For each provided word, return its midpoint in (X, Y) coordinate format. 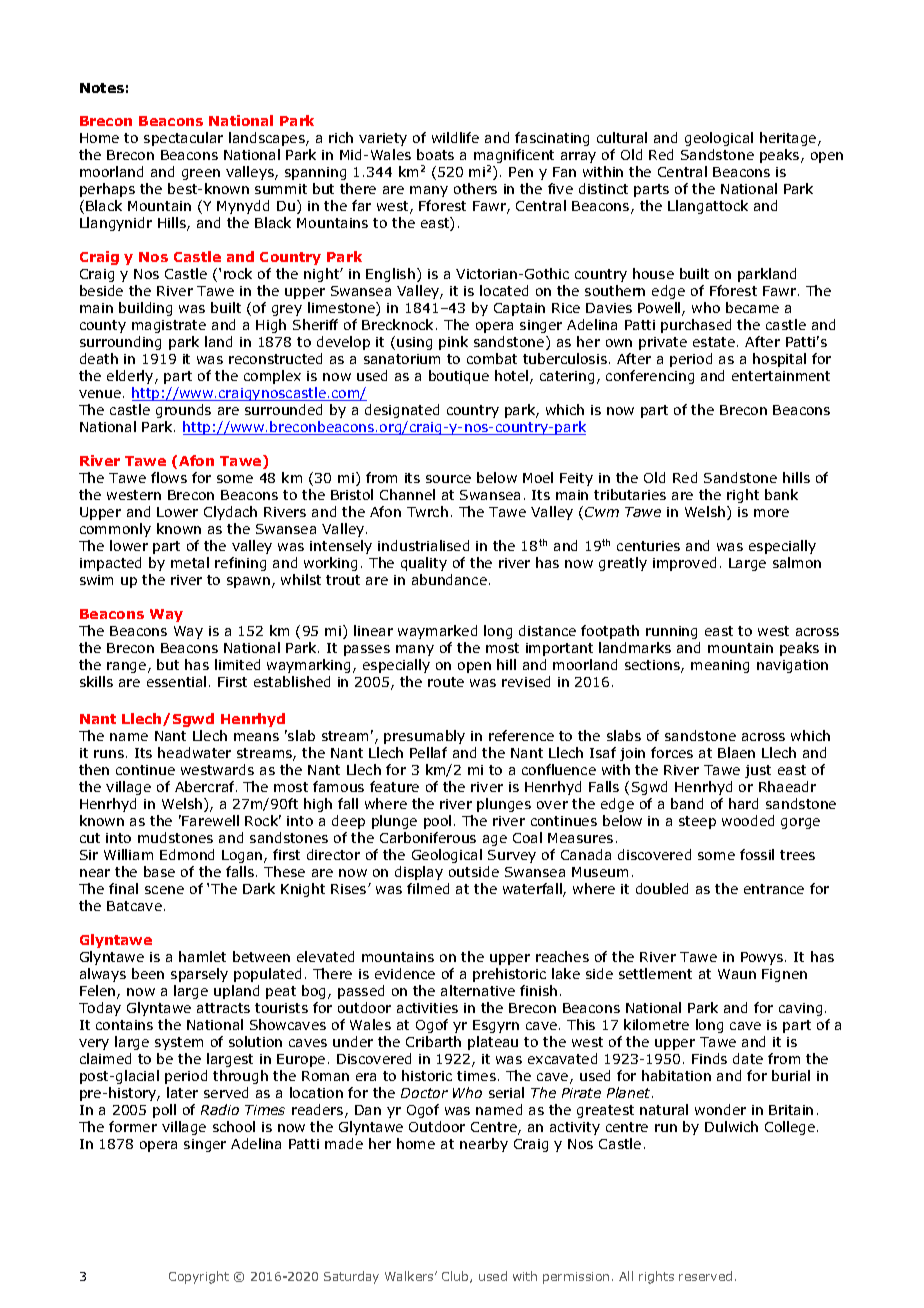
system (179, 1043)
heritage (789, 139)
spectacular (183, 139)
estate (715, 342)
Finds (709, 1058)
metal (190, 562)
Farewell (210, 820)
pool (437, 822)
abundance (449, 579)
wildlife (455, 137)
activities (427, 1008)
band (687, 803)
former (133, 1126)
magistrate (169, 326)
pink (453, 343)
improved (684, 564)
